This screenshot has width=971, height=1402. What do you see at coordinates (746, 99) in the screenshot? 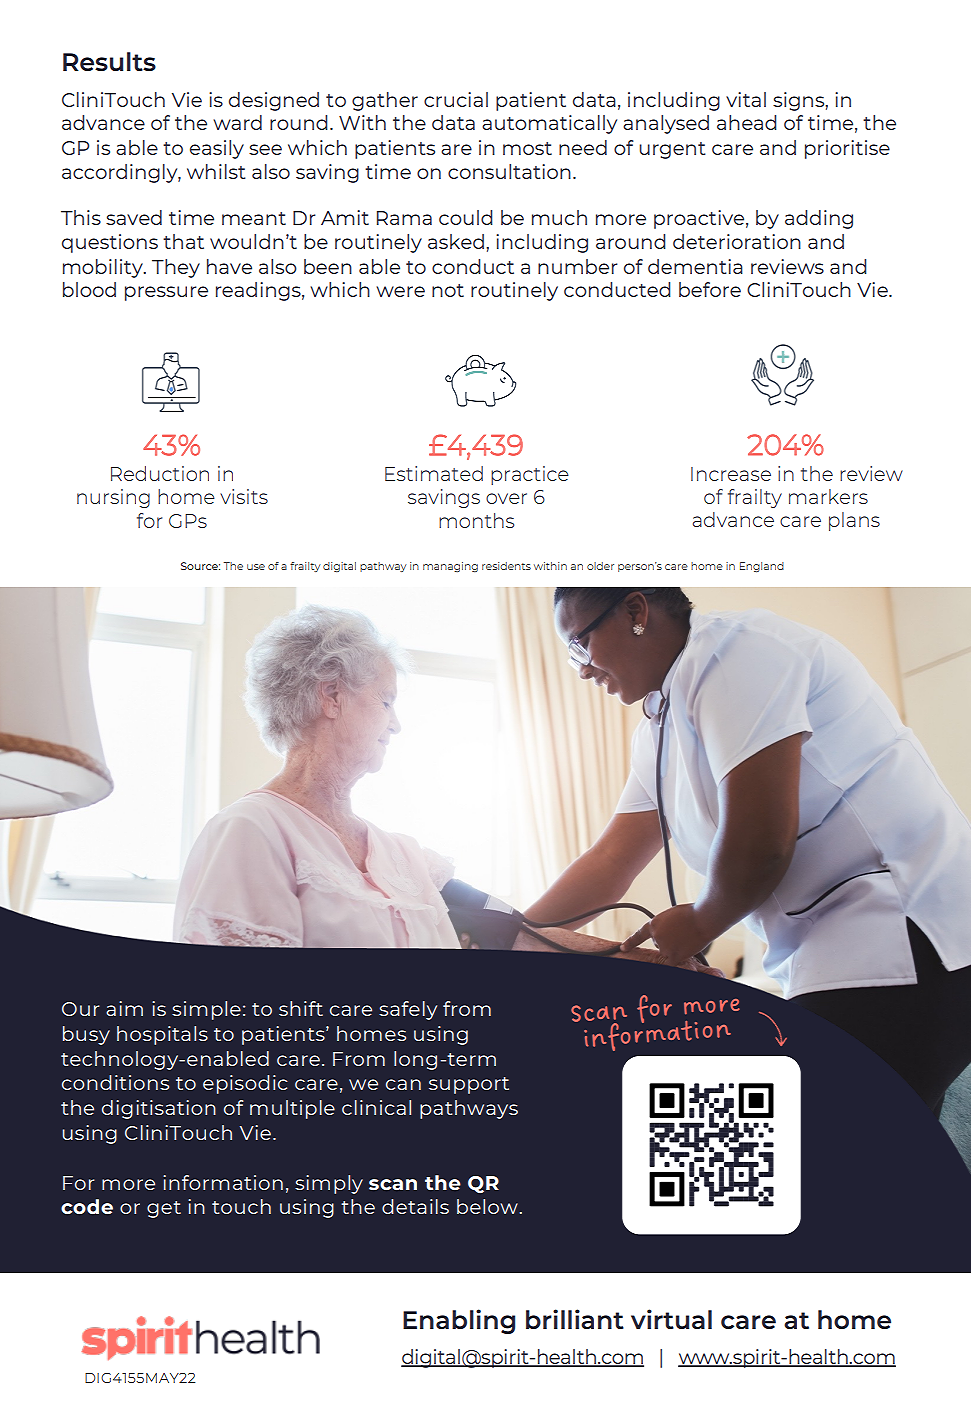
I see `vital` at bounding box center [746, 99].
